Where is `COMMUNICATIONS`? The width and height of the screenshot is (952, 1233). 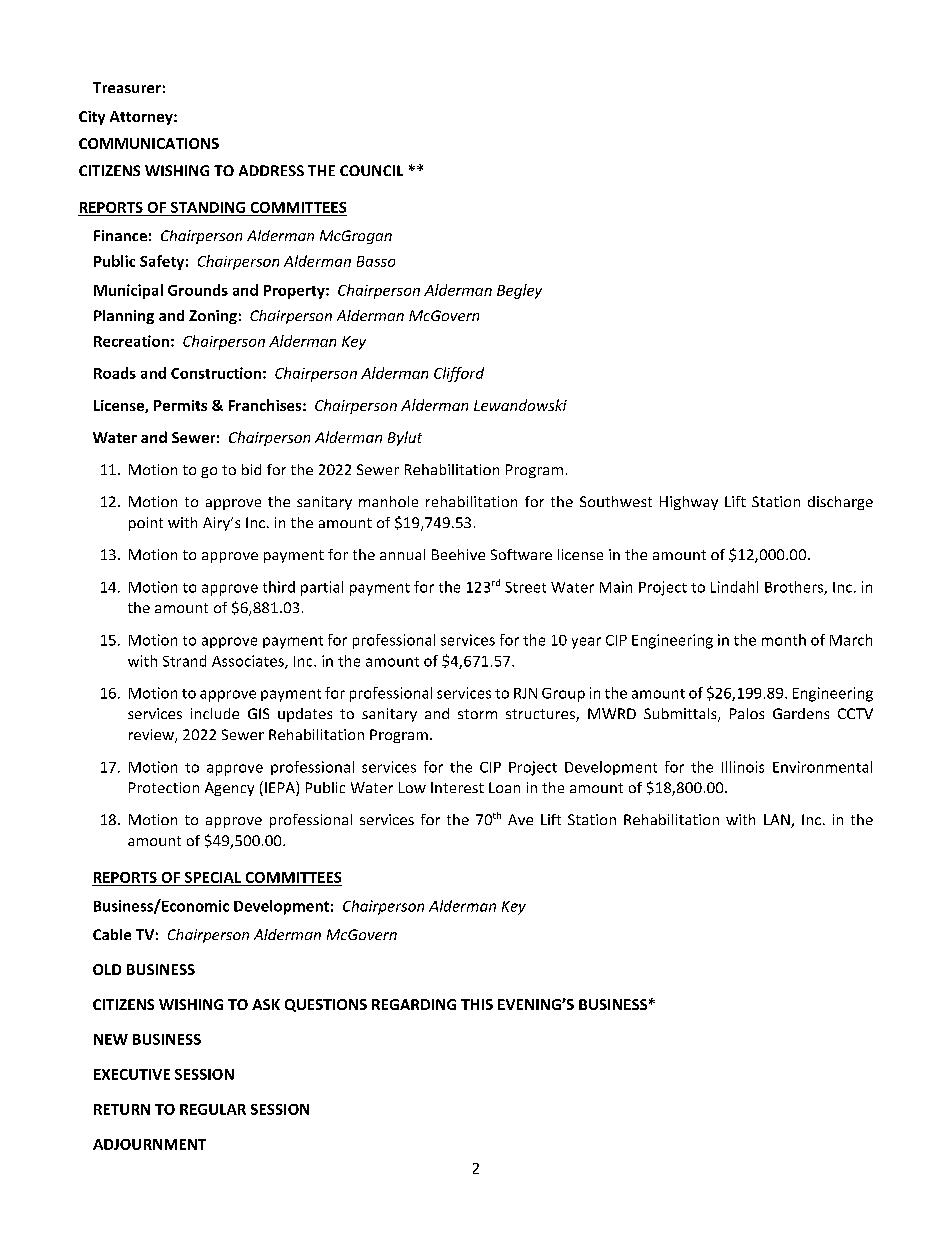 COMMUNICATIONS is located at coordinates (149, 143).
